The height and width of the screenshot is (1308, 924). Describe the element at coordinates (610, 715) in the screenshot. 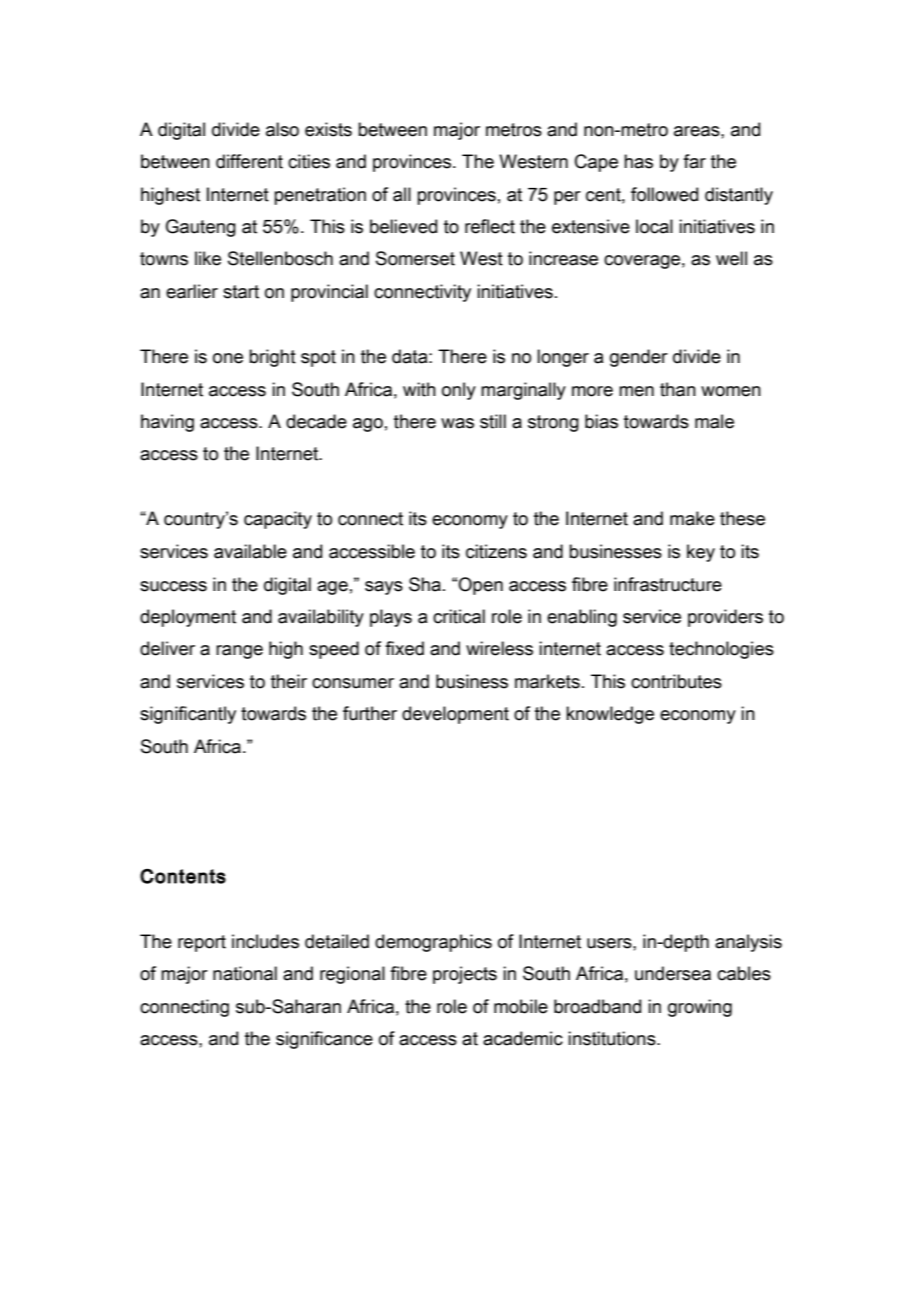

I see `knowledge` at that location.
